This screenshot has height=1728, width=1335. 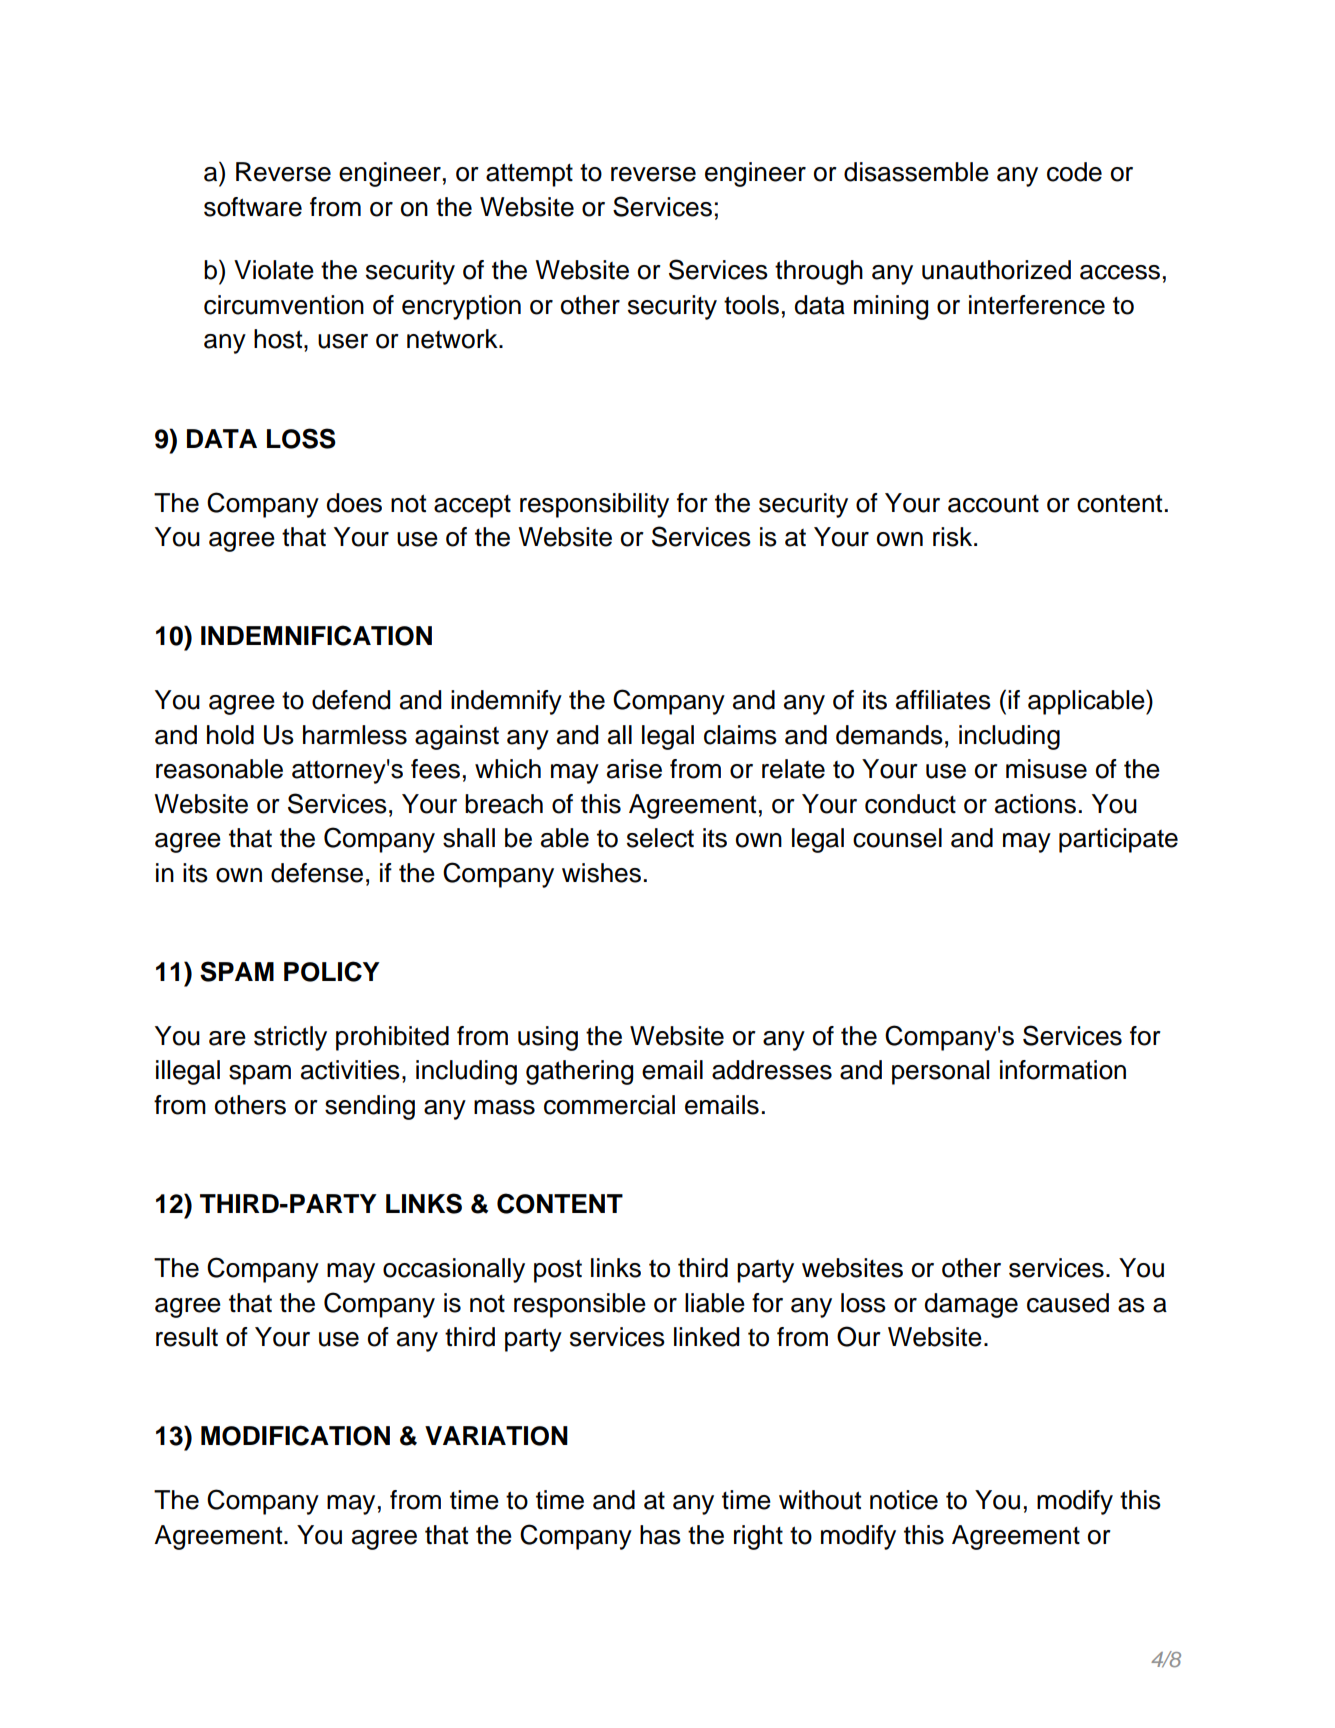 What do you see at coordinates (943, 700) in the screenshot?
I see `affiliates` at bounding box center [943, 700].
